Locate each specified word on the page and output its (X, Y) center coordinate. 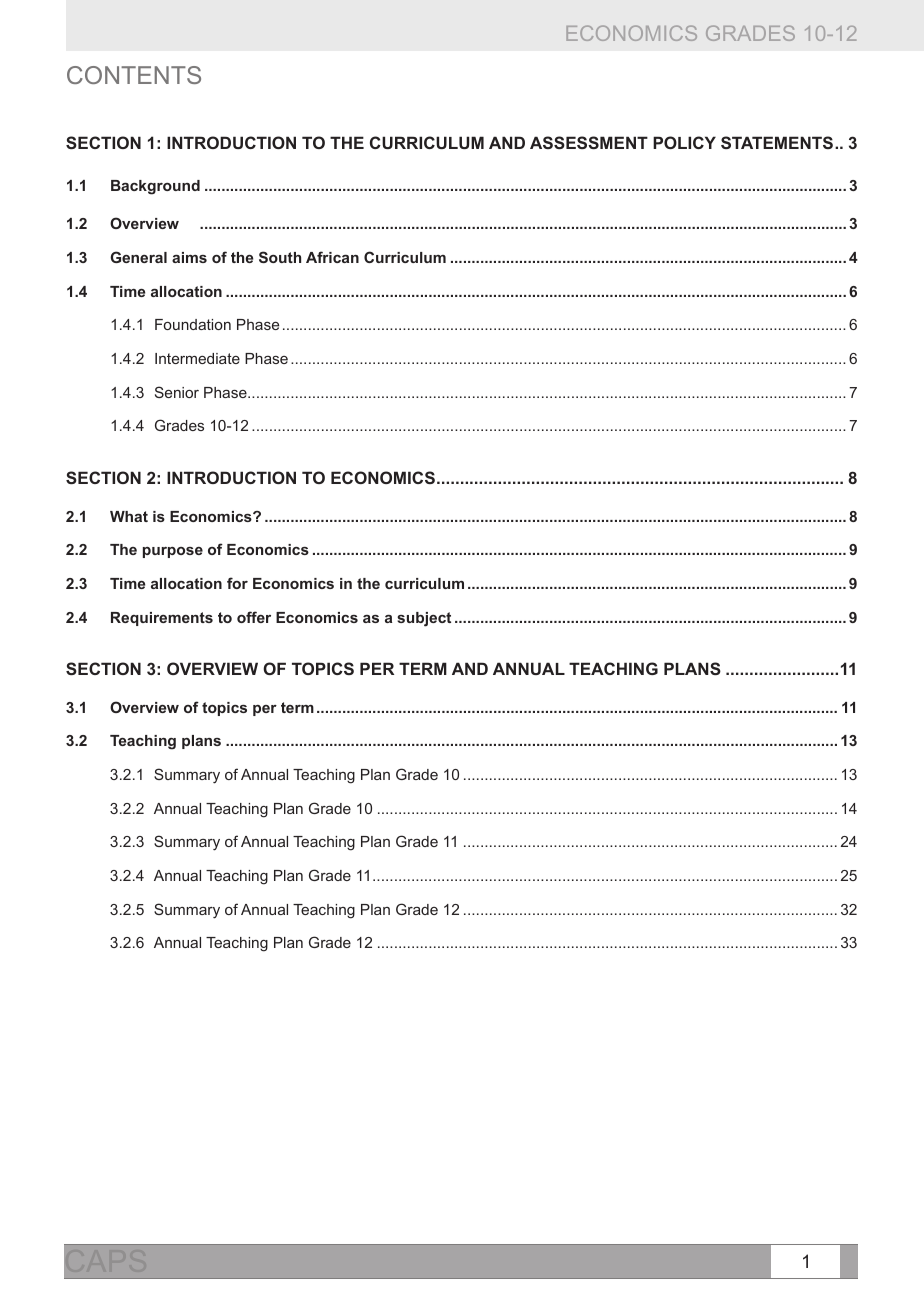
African (332, 257)
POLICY (684, 142)
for (237, 583)
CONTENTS (134, 75)
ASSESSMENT (589, 142)
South (280, 257)
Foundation (193, 324)
